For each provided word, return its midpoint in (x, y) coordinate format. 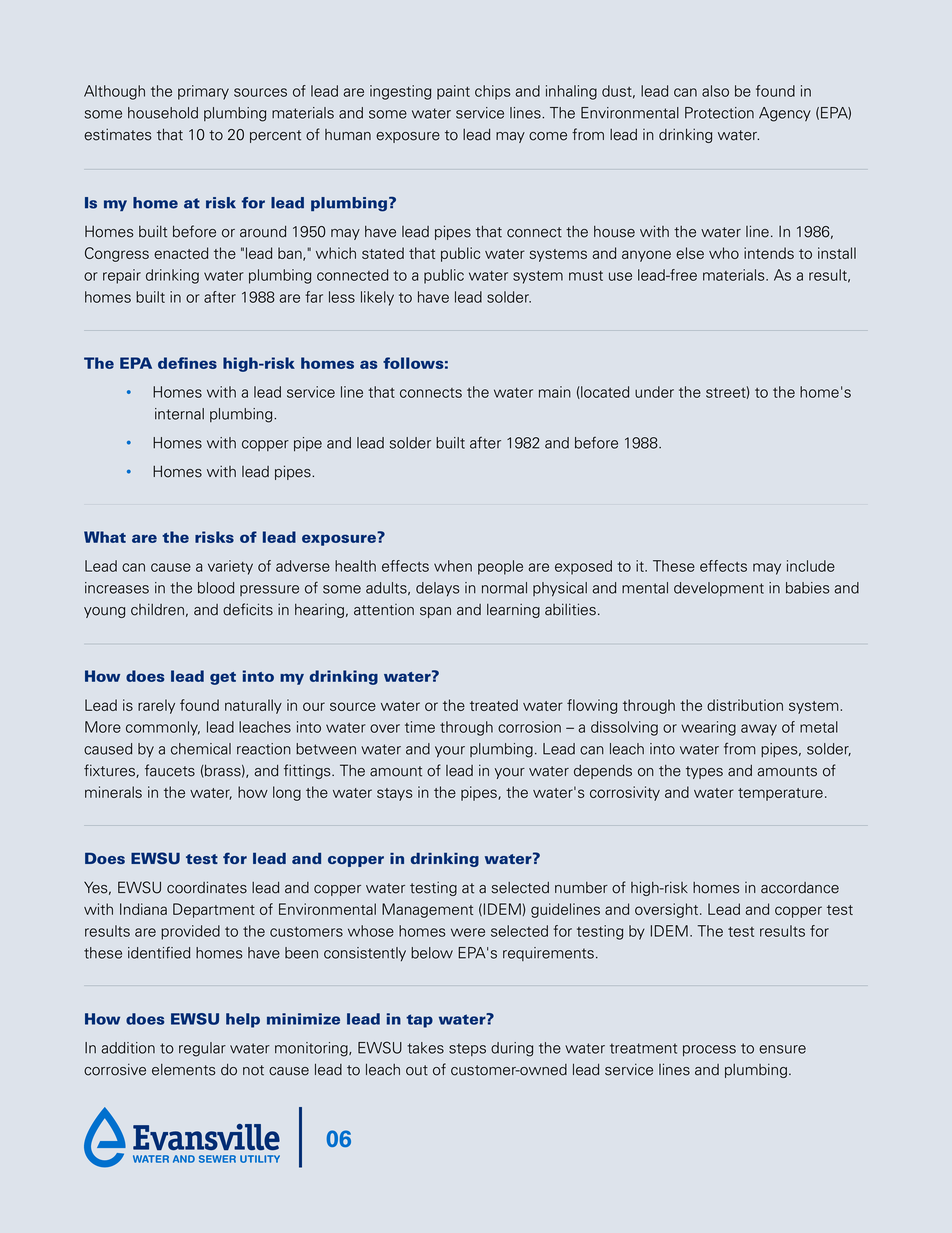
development (719, 589)
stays (395, 794)
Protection (719, 113)
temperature (780, 794)
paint (453, 92)
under (654, 392)
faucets (170, 770)
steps (467, 1049)
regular (202, 1049)
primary (203, 92)
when (453, 566)
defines (187, 363)
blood (216, 588)
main (555, 392)
